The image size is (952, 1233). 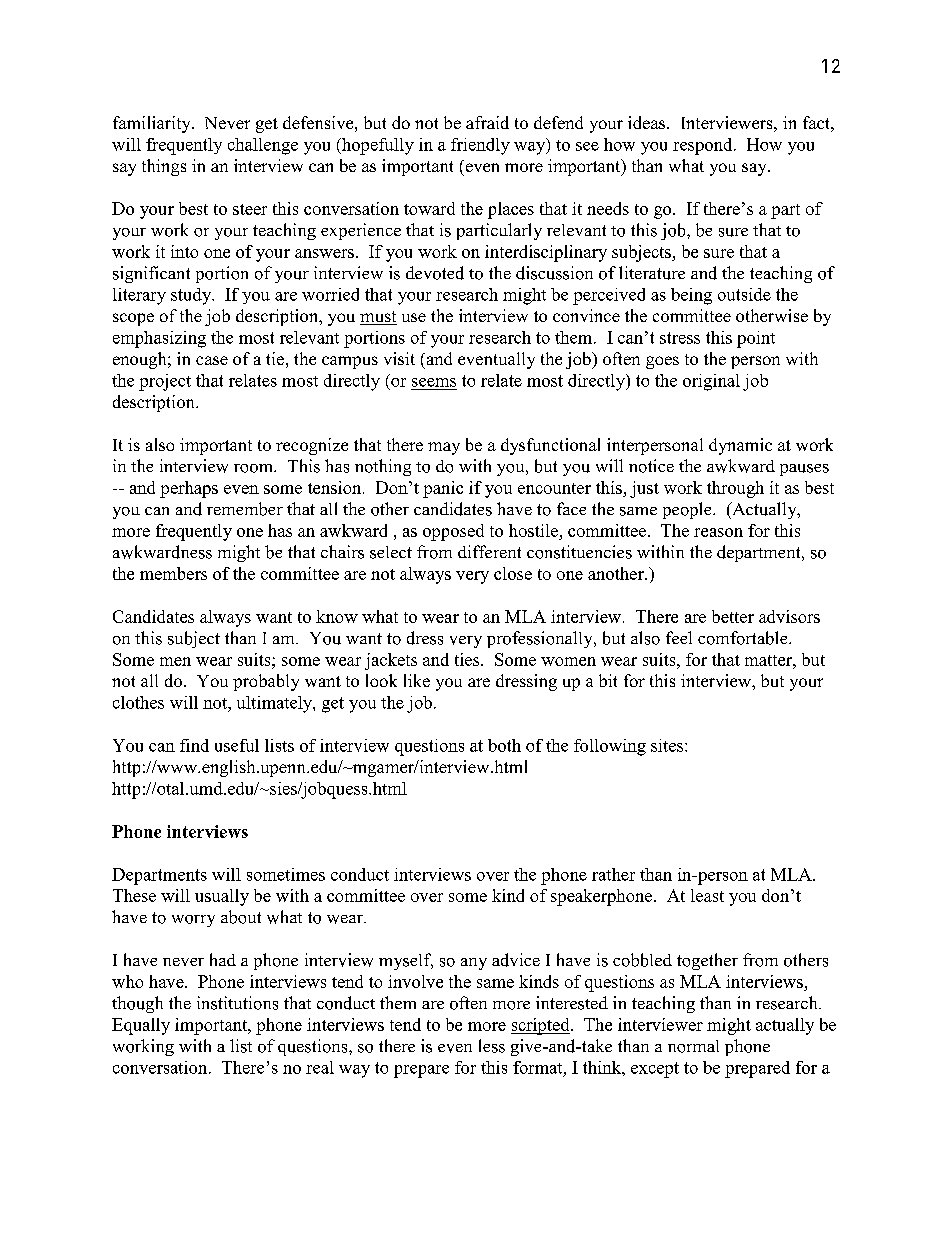 I want to click on sites, so click(x=668, y=745).
